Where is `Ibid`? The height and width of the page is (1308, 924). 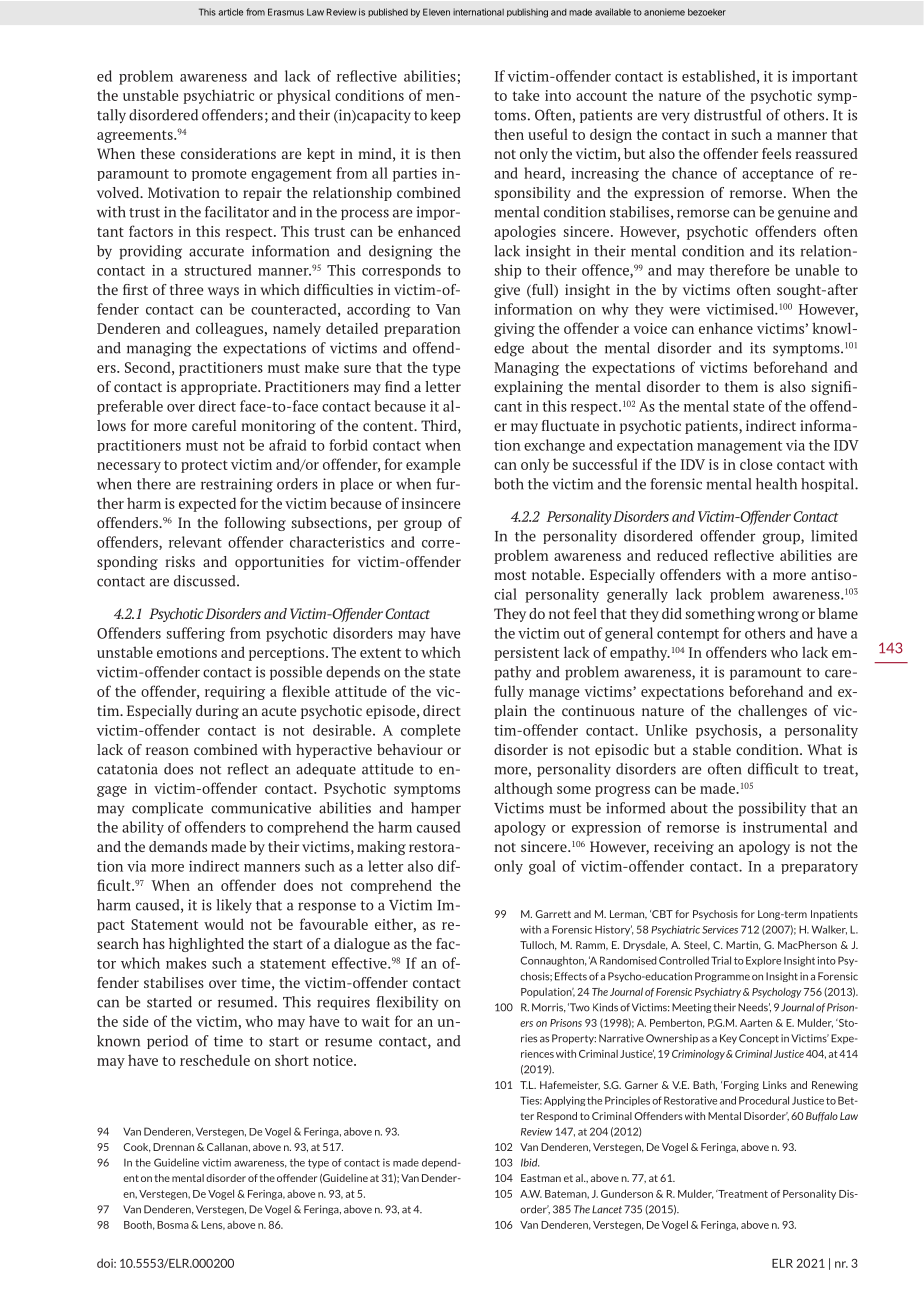 Ibid is located at coordinates (530, 1162).
